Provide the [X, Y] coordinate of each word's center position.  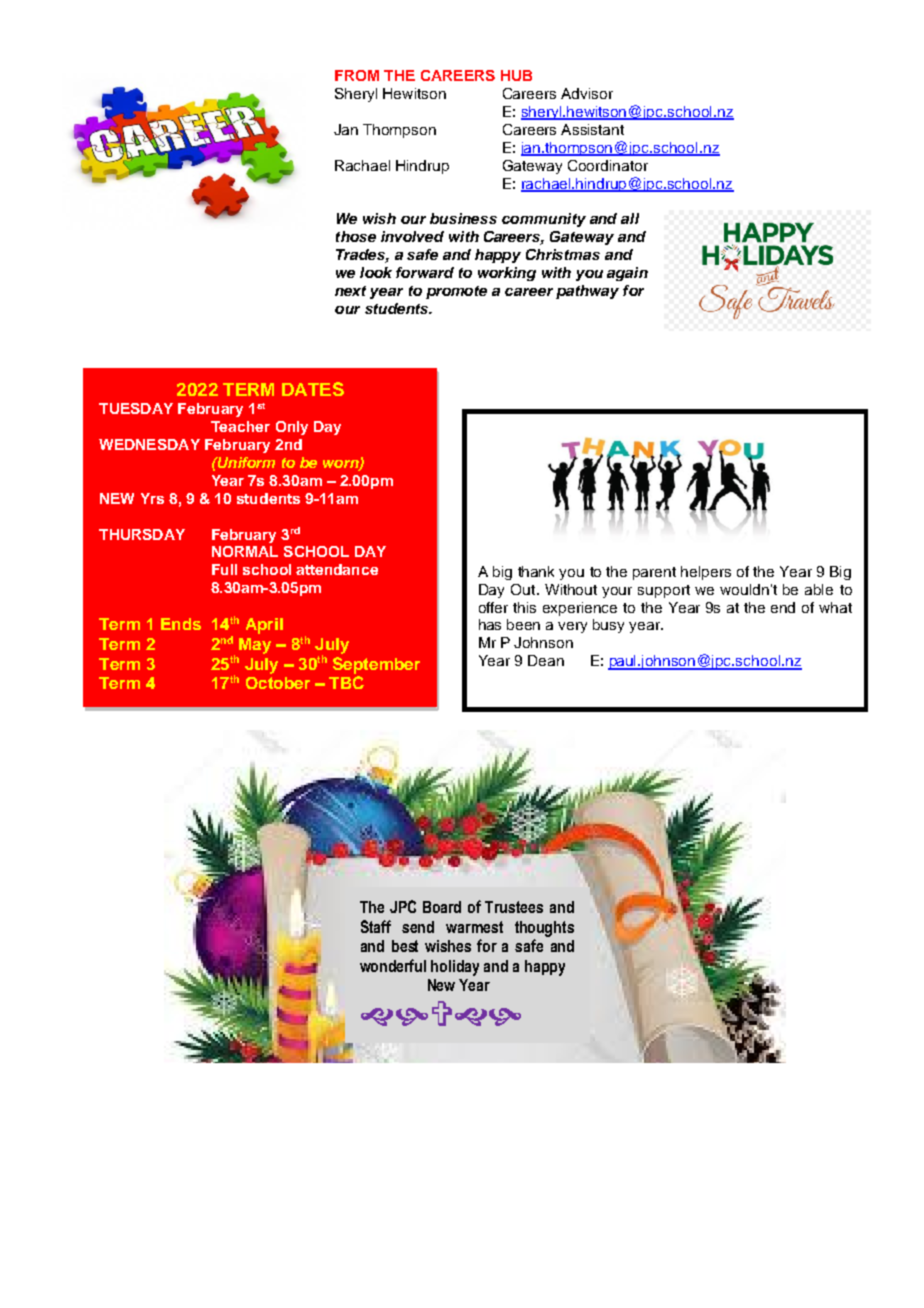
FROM [357, 75]
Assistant [592, 129]
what [835, 607]
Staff [376, 926]
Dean [546, 660]
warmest [474, 927]
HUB [516, 75]
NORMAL [245, 551]
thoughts [544, 929]
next [350, 291]
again [627, 274]
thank [536, 571]
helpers [706, 573]
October [278, 683]
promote [456, 292]
